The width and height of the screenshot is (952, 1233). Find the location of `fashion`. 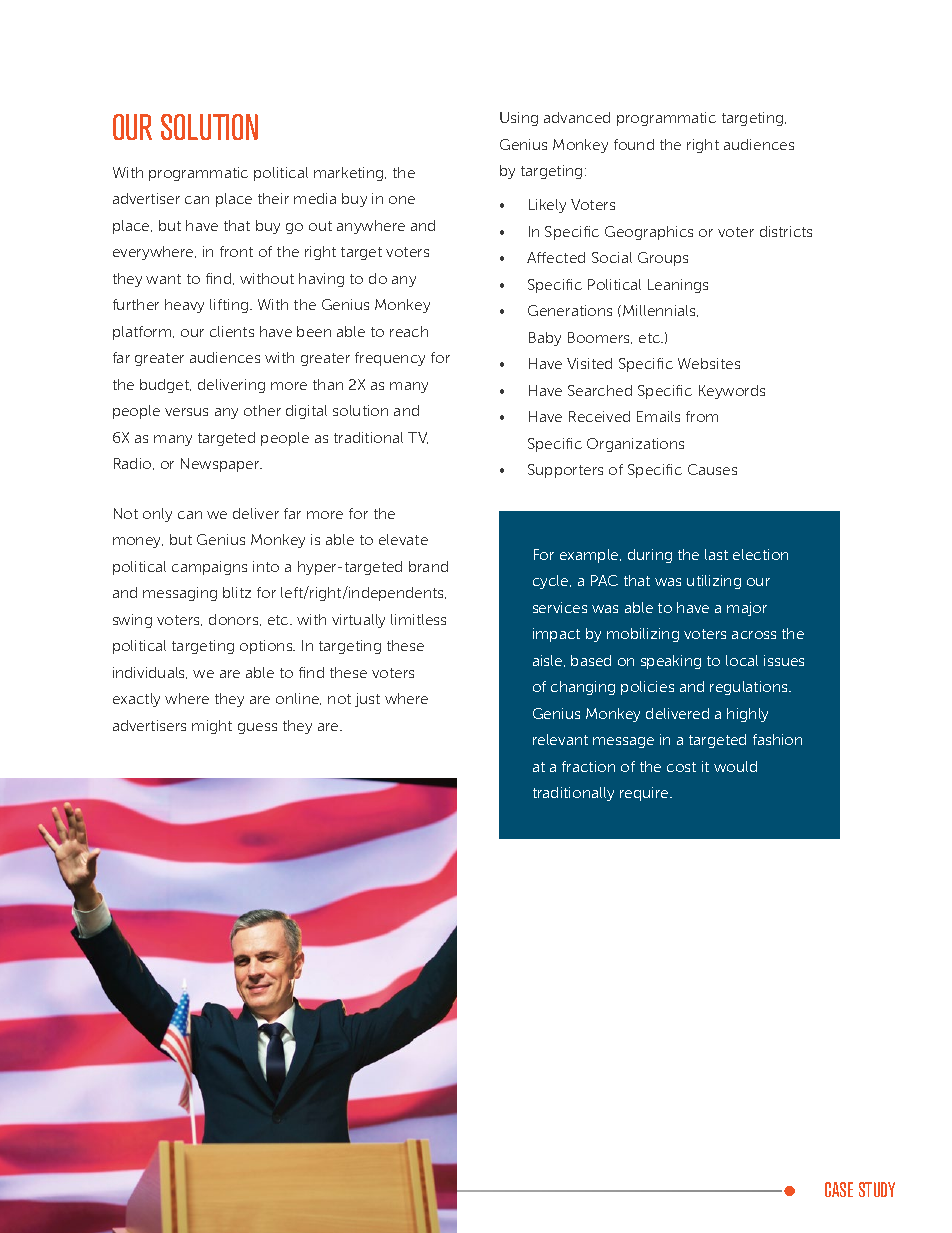

fashion is located at coordinates (777, 739).
